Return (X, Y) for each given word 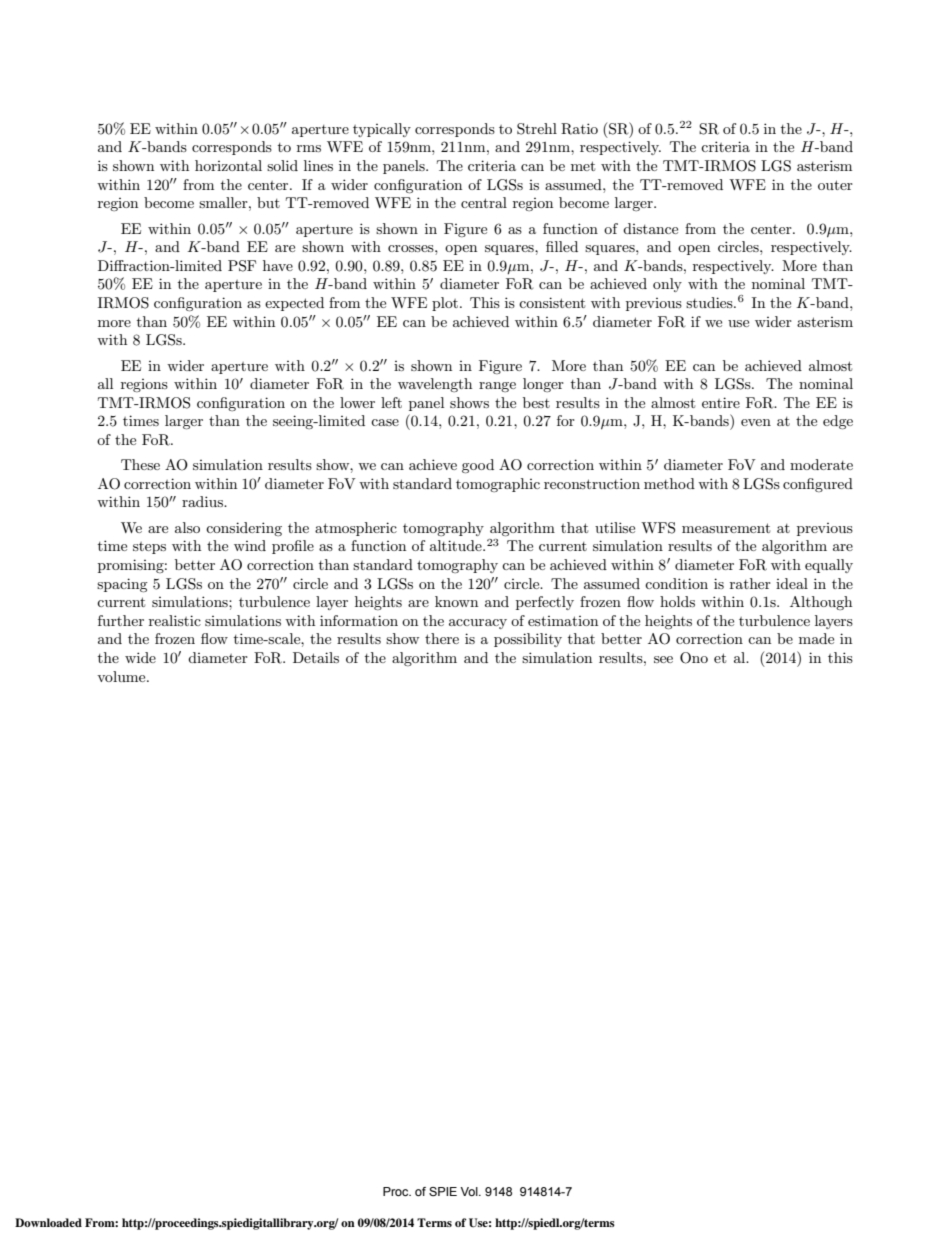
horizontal (228, 165)
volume (122, 676)
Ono (694, 658)
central (484, 202)
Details (316, 657)
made (816, 638)
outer (835, 185)
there (442, 638)
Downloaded (48, 1222)
